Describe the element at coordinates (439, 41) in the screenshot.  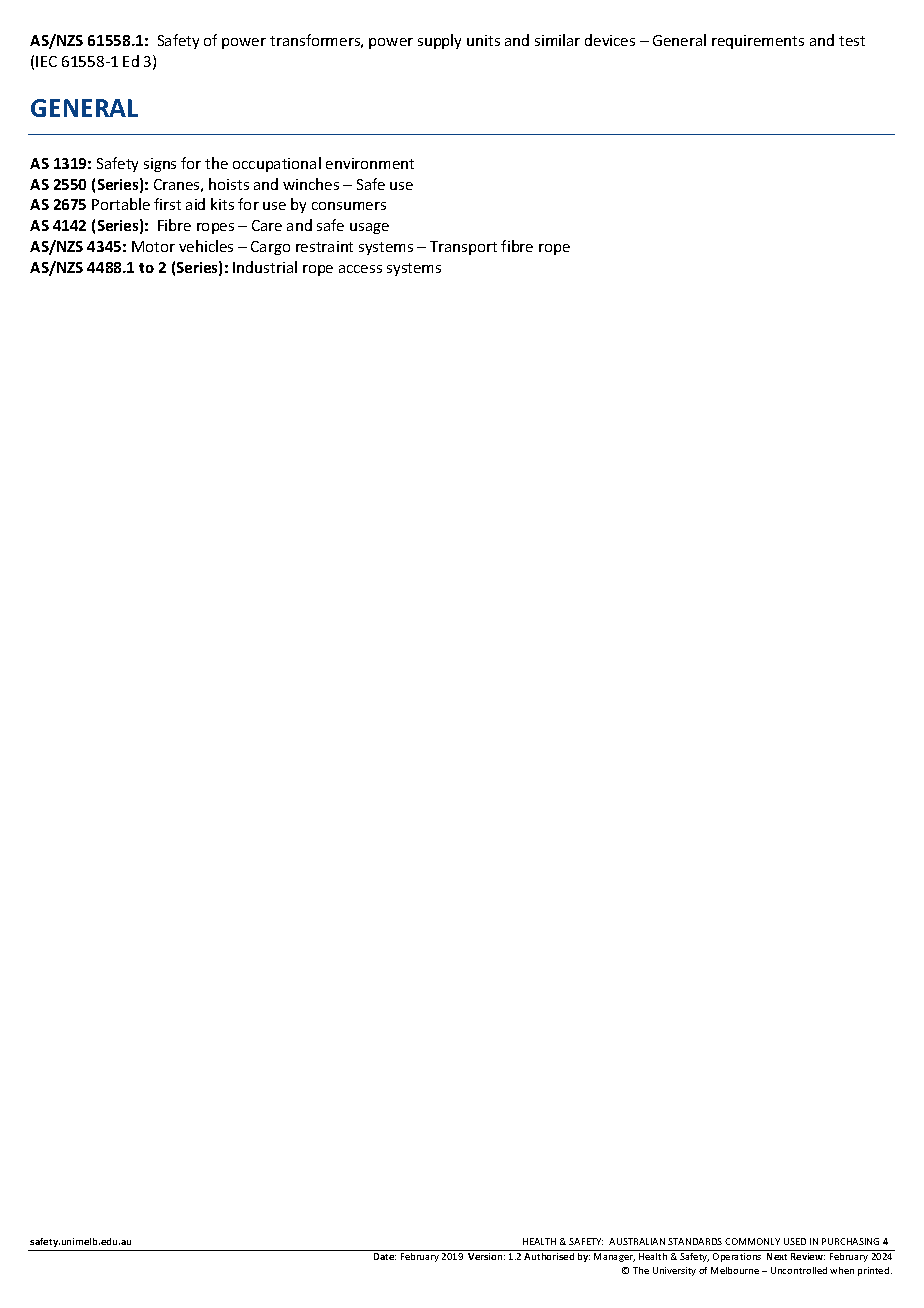
I see `supply` at that location.
